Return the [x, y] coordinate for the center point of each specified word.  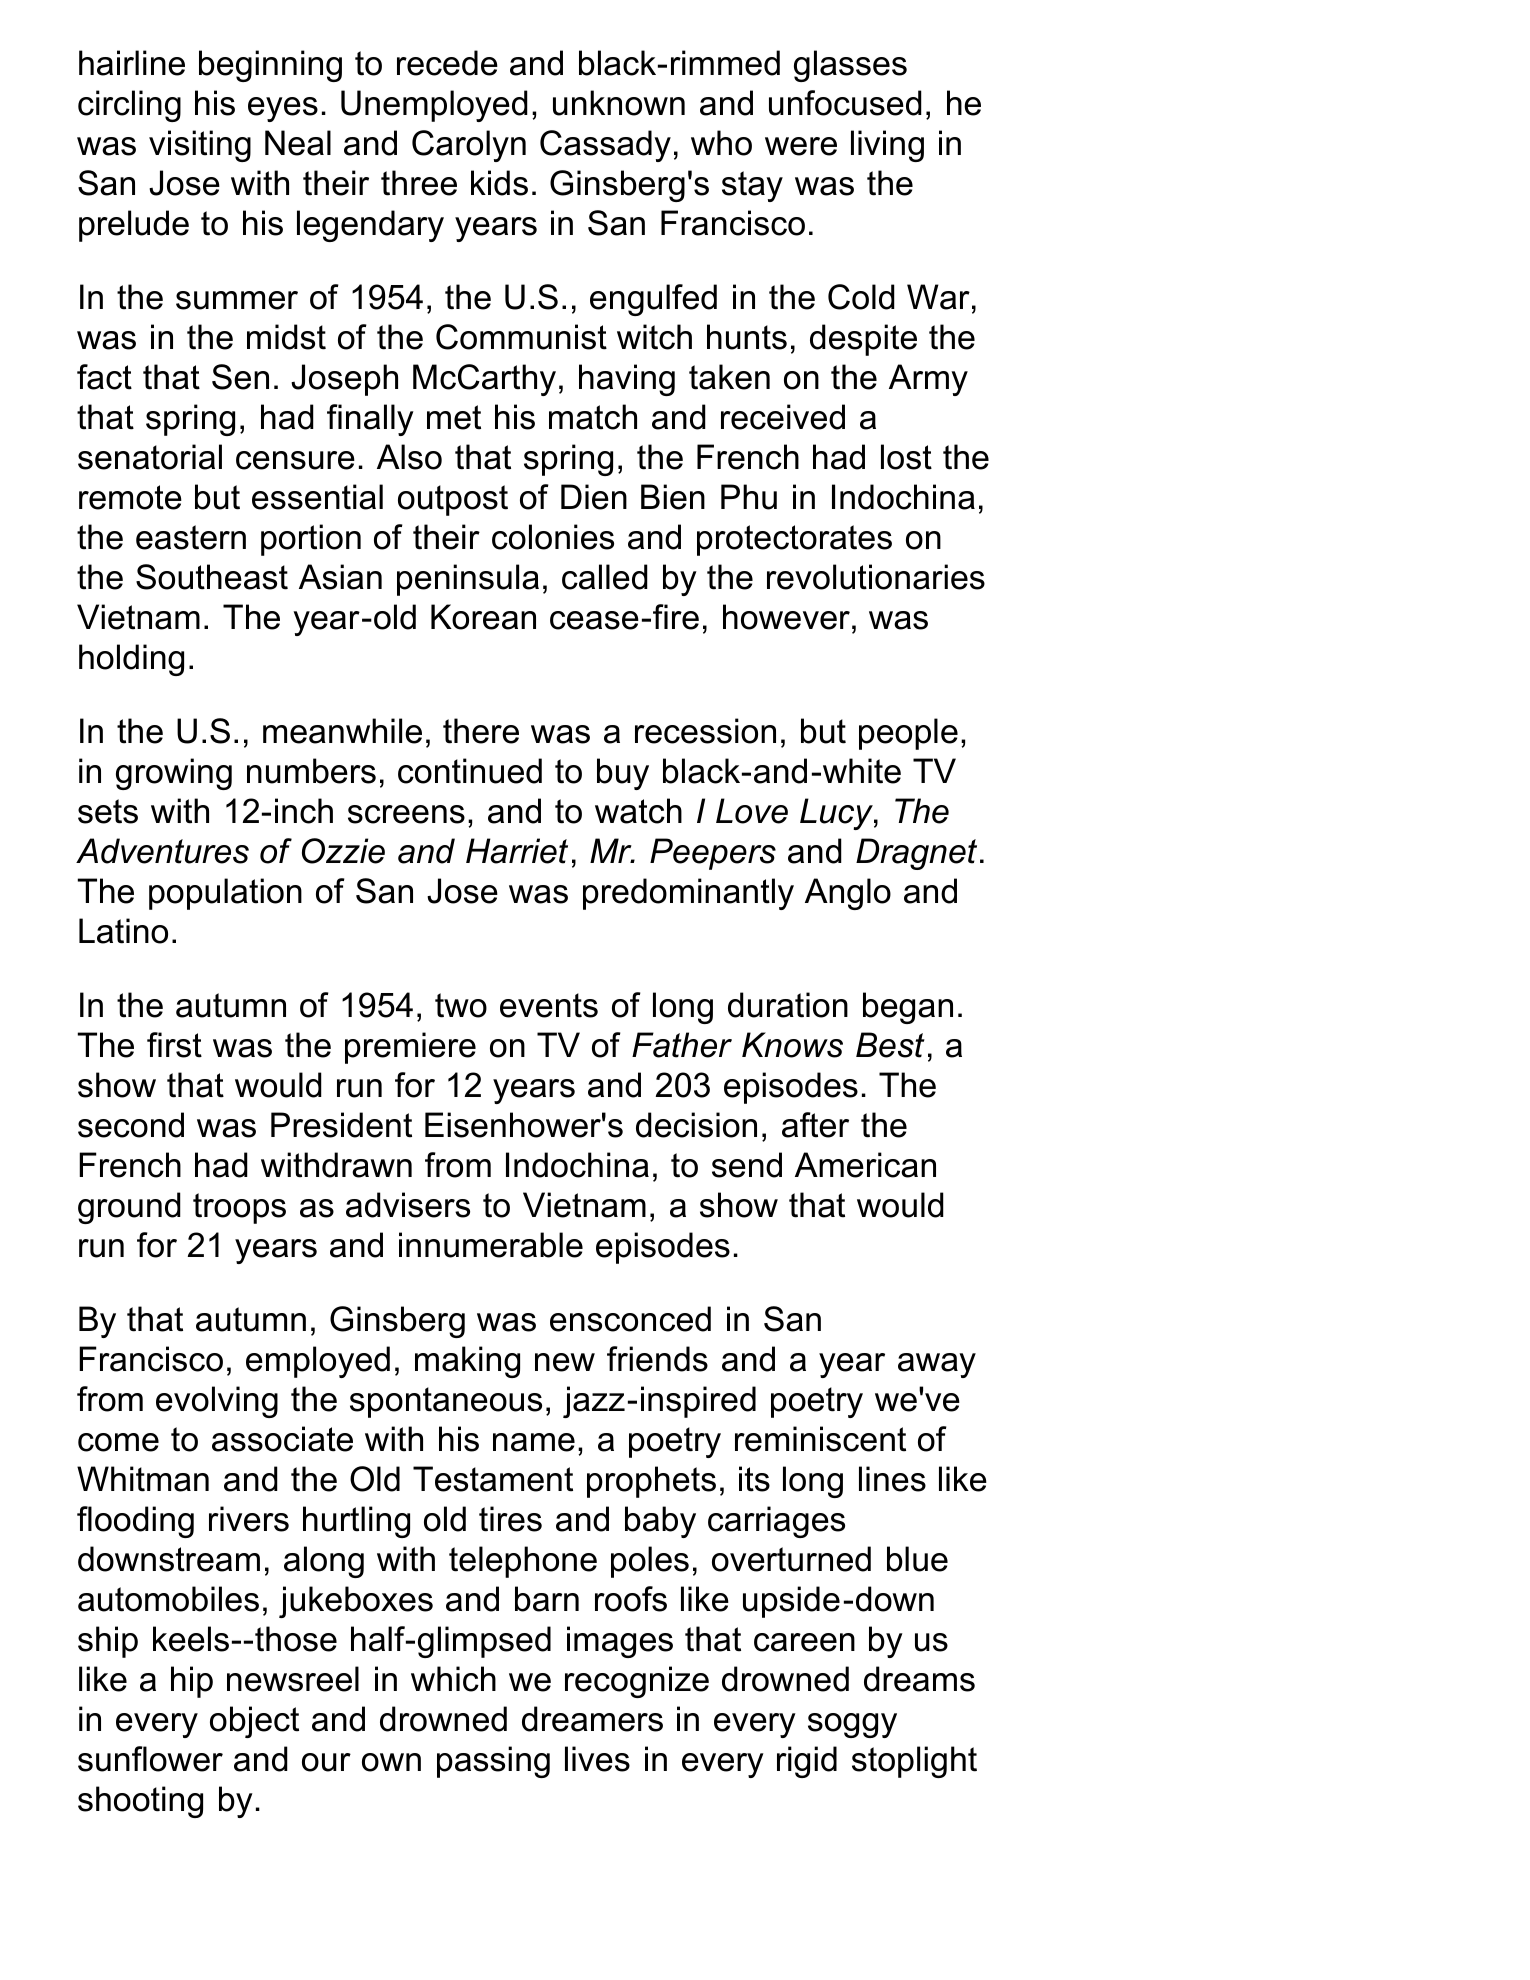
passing [493, 1762]
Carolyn [469, 146]
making [467, 1362]
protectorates [794, 540]
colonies [553, 537]
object [254, 1722]
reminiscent [820, 1439]
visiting [200, 146]
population [225, 894]
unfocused [845, 103]
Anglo [848, 894]
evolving [217, 1402]
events [549, 1005]
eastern [191, 537]
